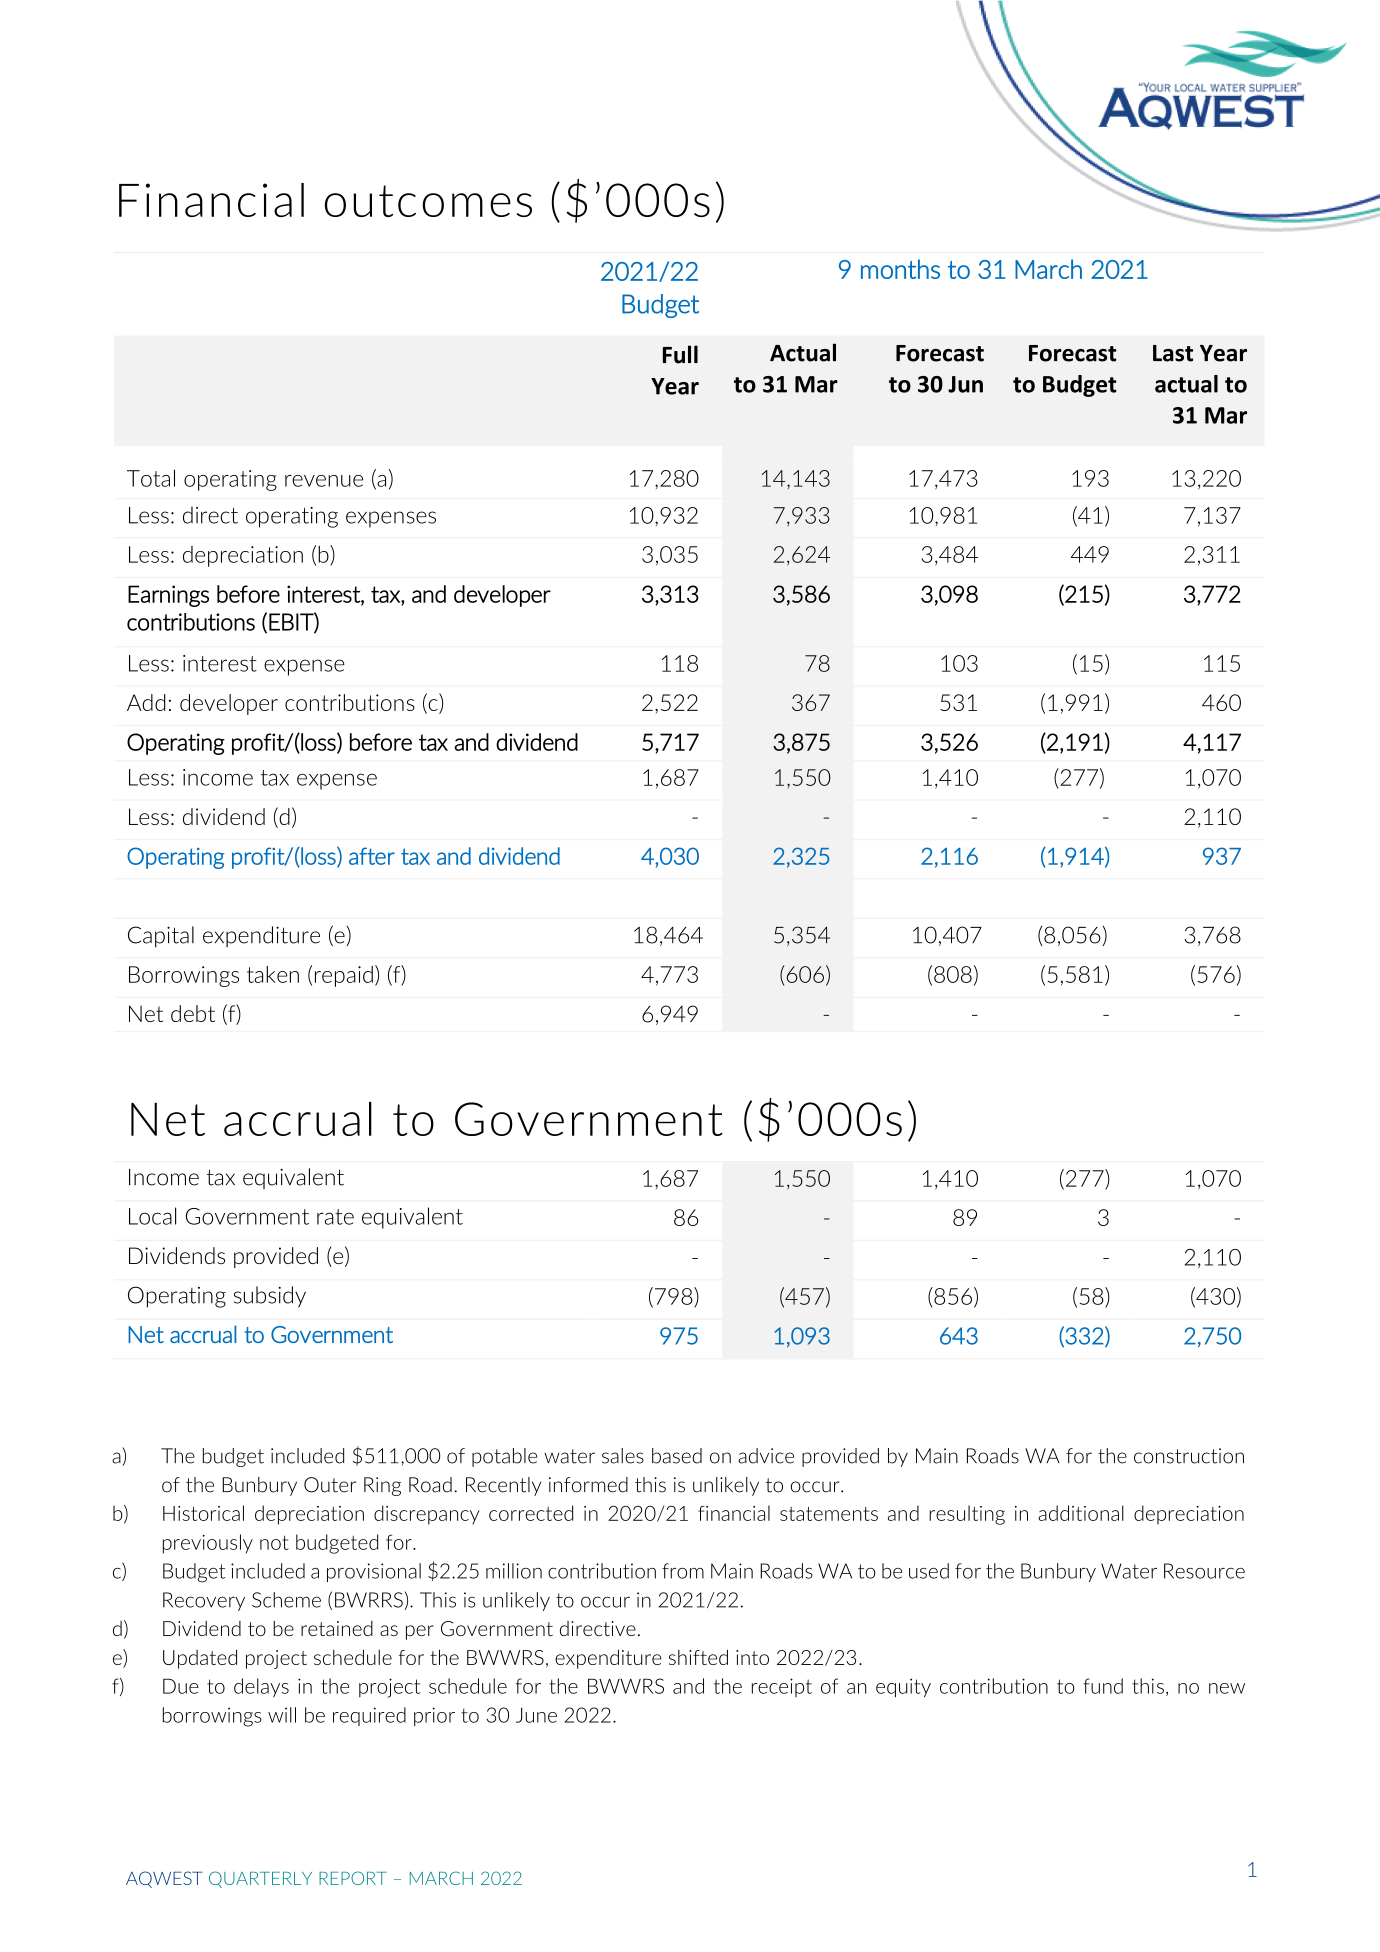 This screenshot has width=1380, height=1952. Describe the element at coordinates (260, 1879) in the screenshot. I see `QUARTERLY` at that location.
